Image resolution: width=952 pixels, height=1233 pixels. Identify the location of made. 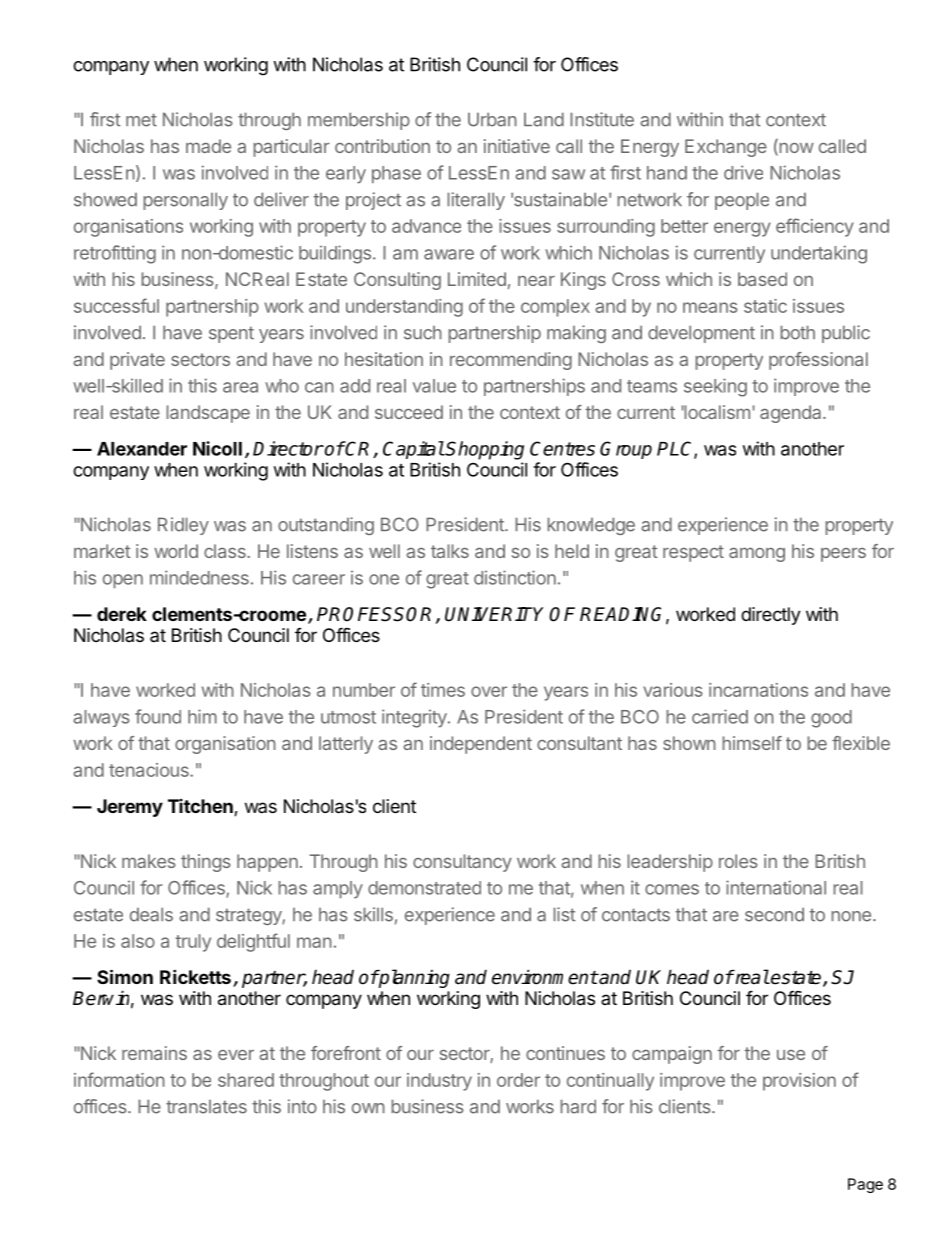
(208, 146).
